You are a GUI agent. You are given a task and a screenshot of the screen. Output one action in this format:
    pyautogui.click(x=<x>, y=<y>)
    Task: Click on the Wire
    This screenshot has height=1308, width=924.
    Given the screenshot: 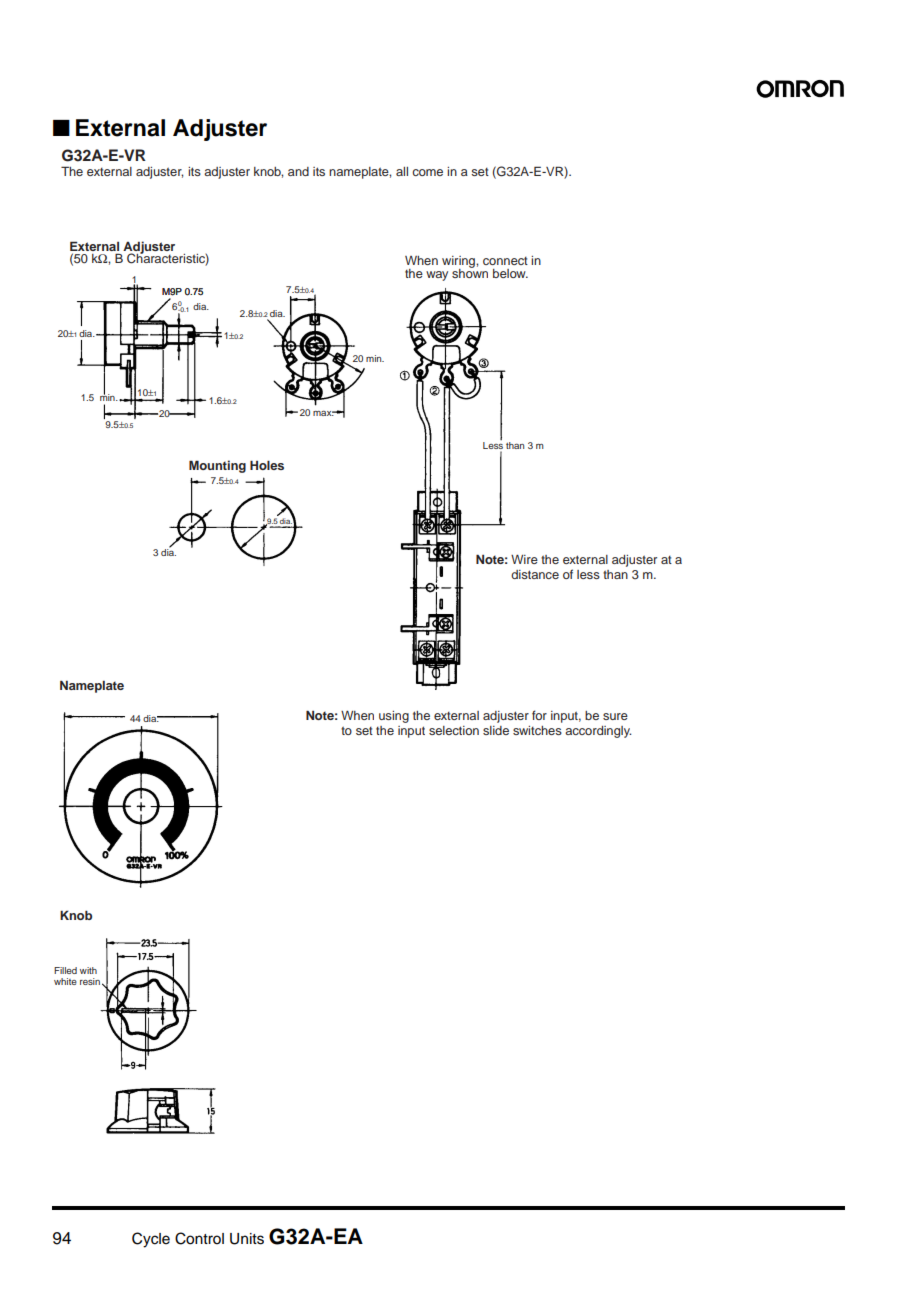 What is the action you would take?
    pyautogui.click(x=524, y=559)
